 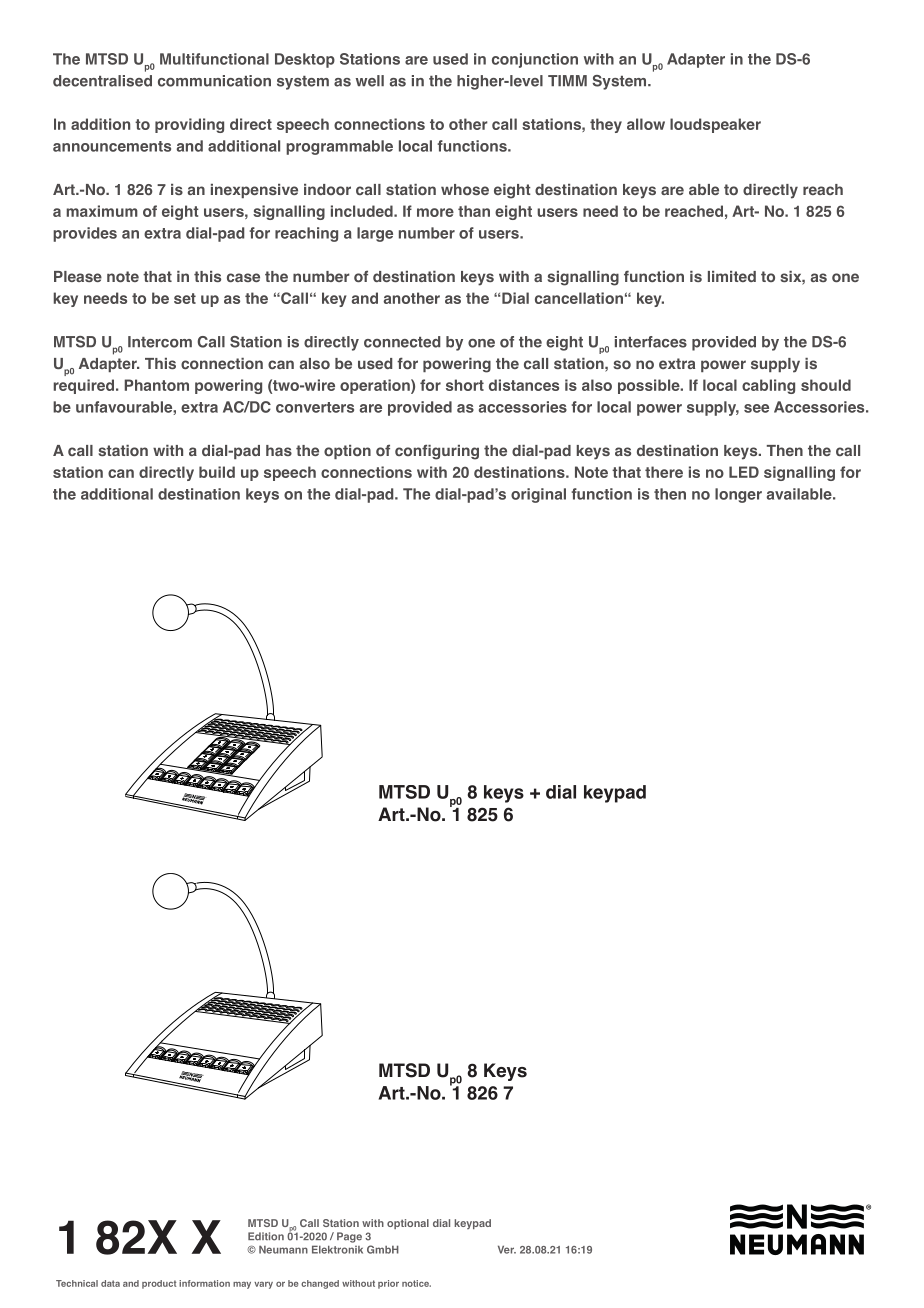 I want to click on providing, so click(x=189, y=125).
